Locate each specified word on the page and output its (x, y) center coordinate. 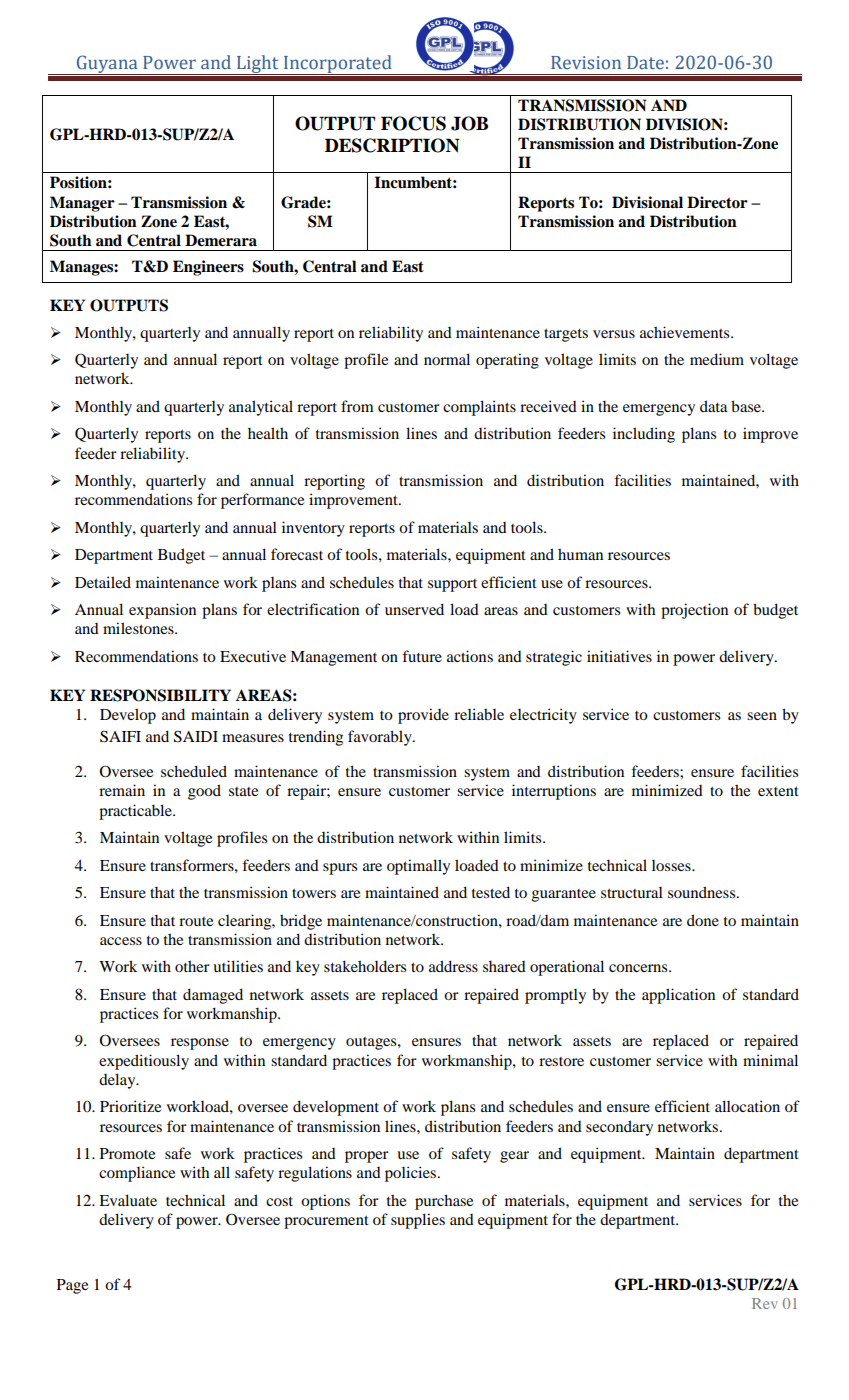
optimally (418, 867)
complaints (479, 408)
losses (672, 865)
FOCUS (413, 123)
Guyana (107, 65)
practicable (136, 812)
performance (262, 501)
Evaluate (128, 1200)
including (644, 435)
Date (645, 63)
